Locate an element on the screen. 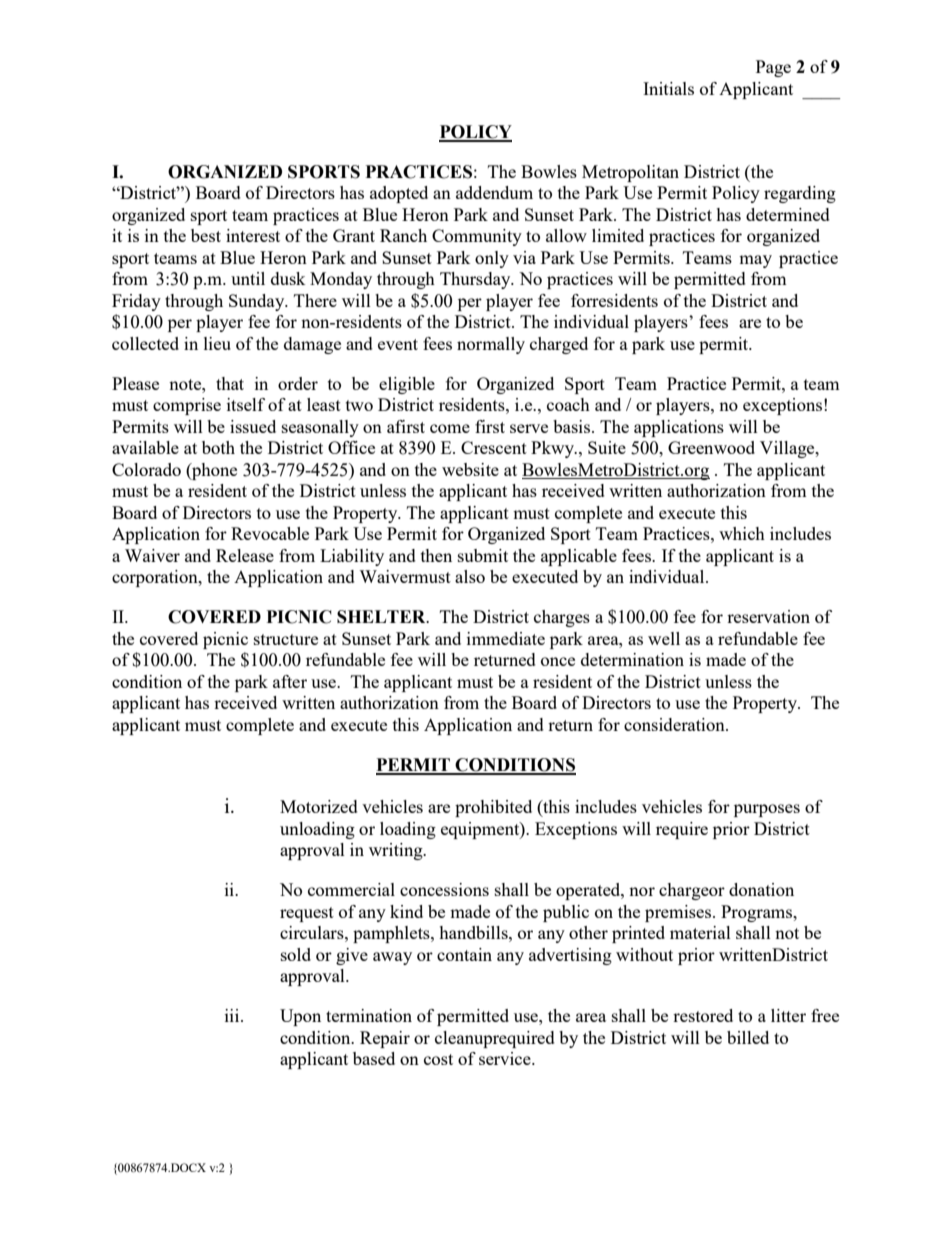  Release is located at coordinates (245, 555).
